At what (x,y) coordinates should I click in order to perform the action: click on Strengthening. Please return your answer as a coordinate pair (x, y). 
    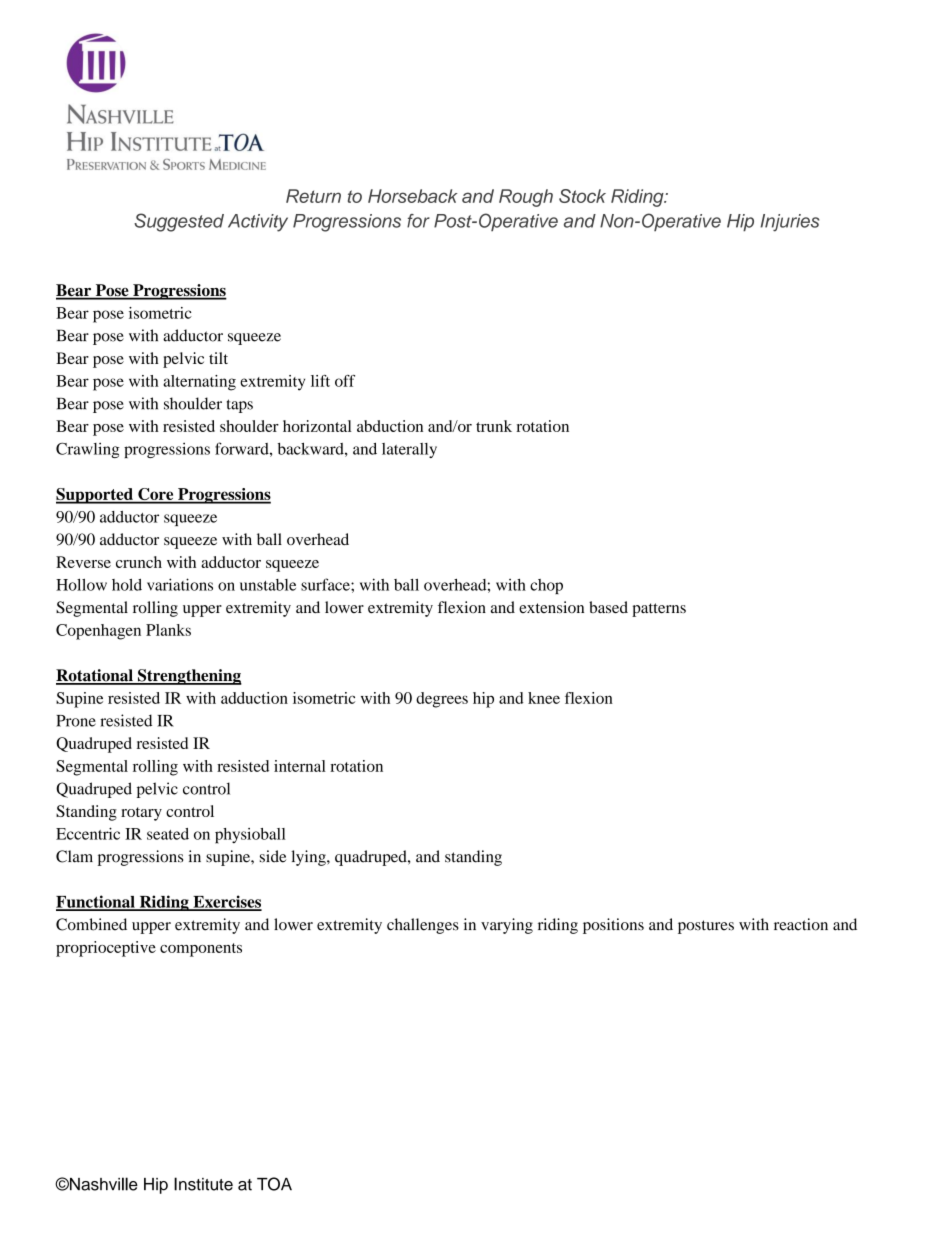
    Looking at the image, I should click on (188, 677).
